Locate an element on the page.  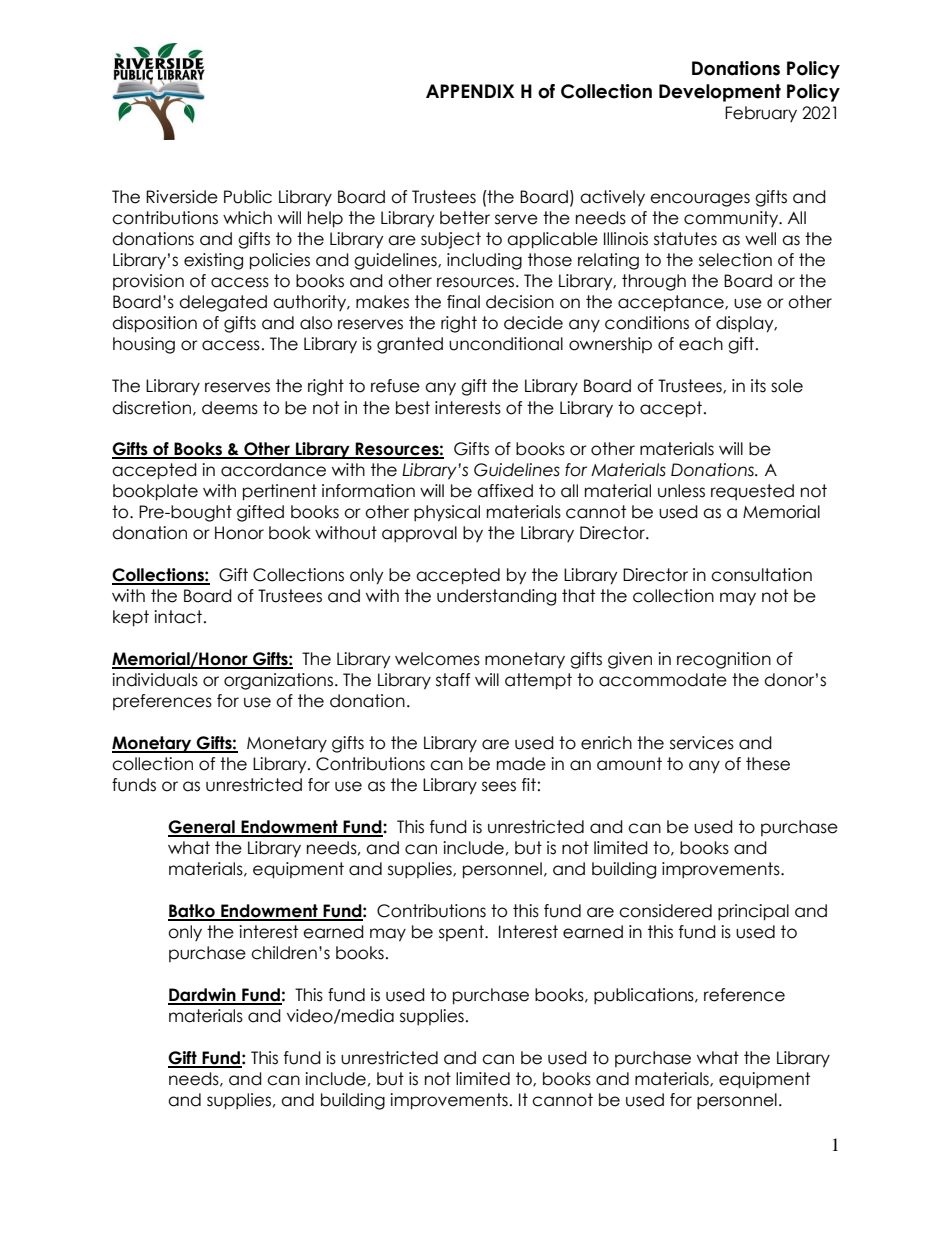
APPENDIX is located at coordinates (470, 91).
